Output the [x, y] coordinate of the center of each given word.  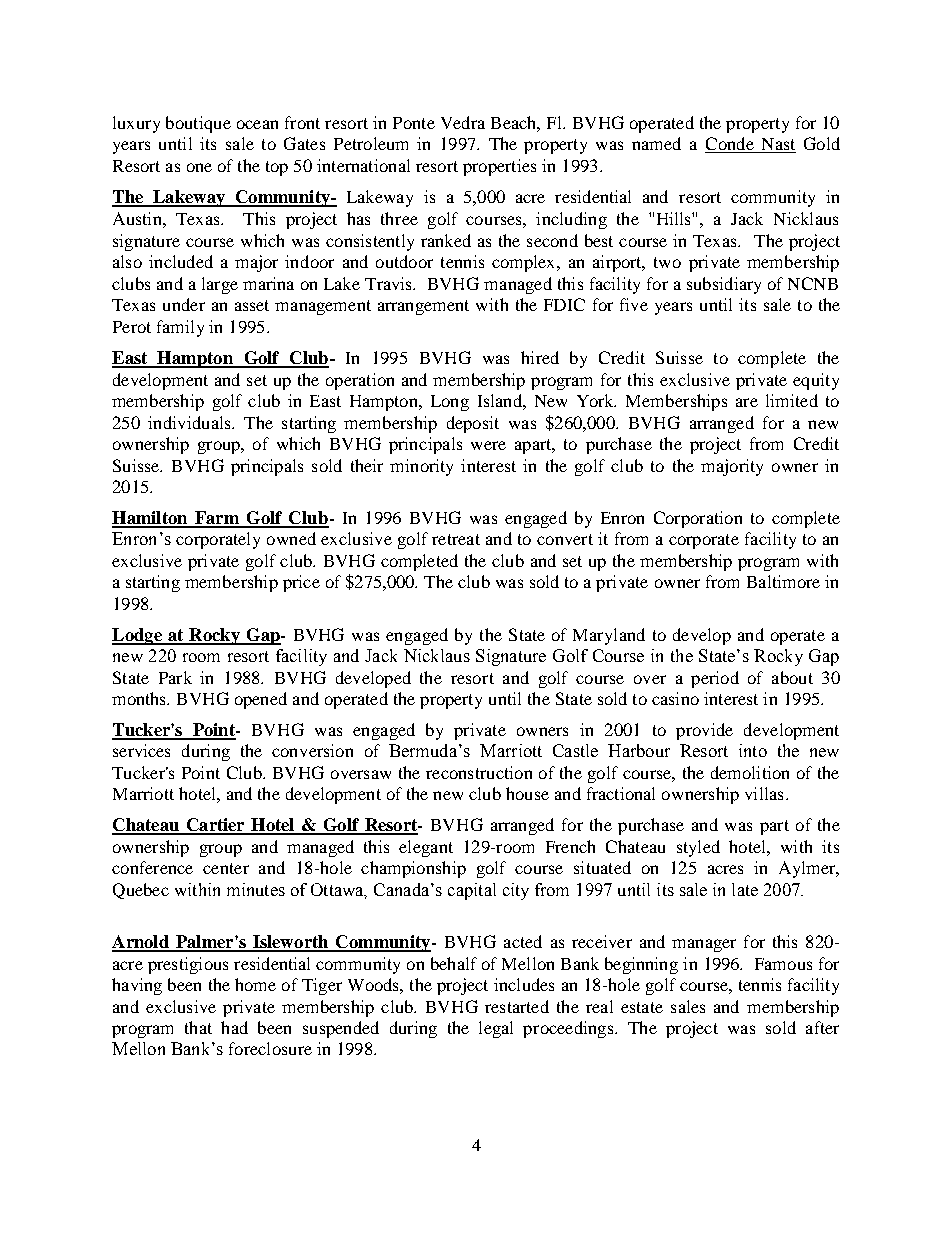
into [753, 750]
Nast [777, 145]
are [747, 402]
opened [261, 700]
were [488, 445]
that [198, 1027]
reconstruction [479, 772]
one [199, 167]
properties [499, 167]
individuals [190, 422]
